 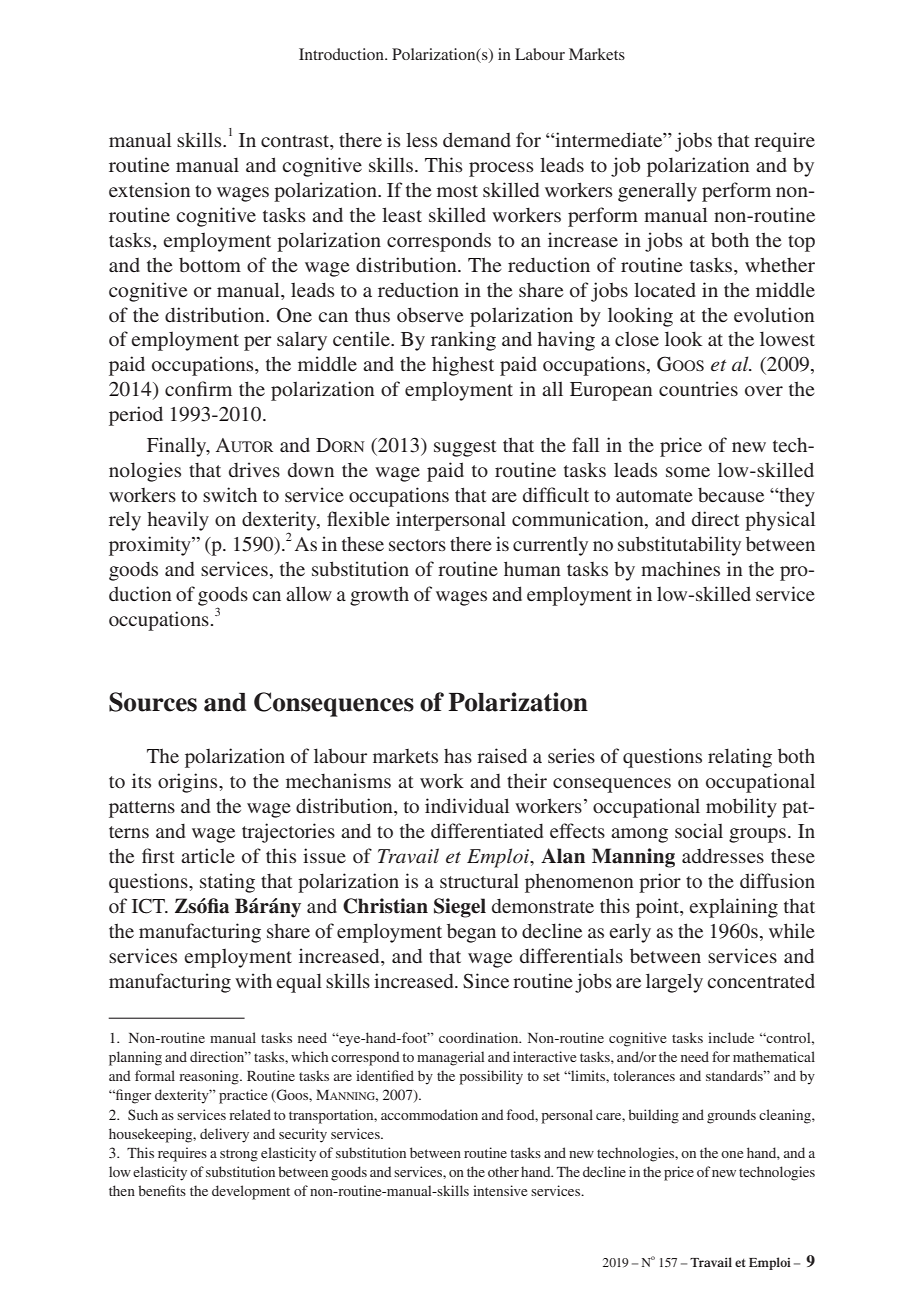 What do you see at coordinates (149, 189) in the document?
I see `extension` at bounding box center [149, 189].
